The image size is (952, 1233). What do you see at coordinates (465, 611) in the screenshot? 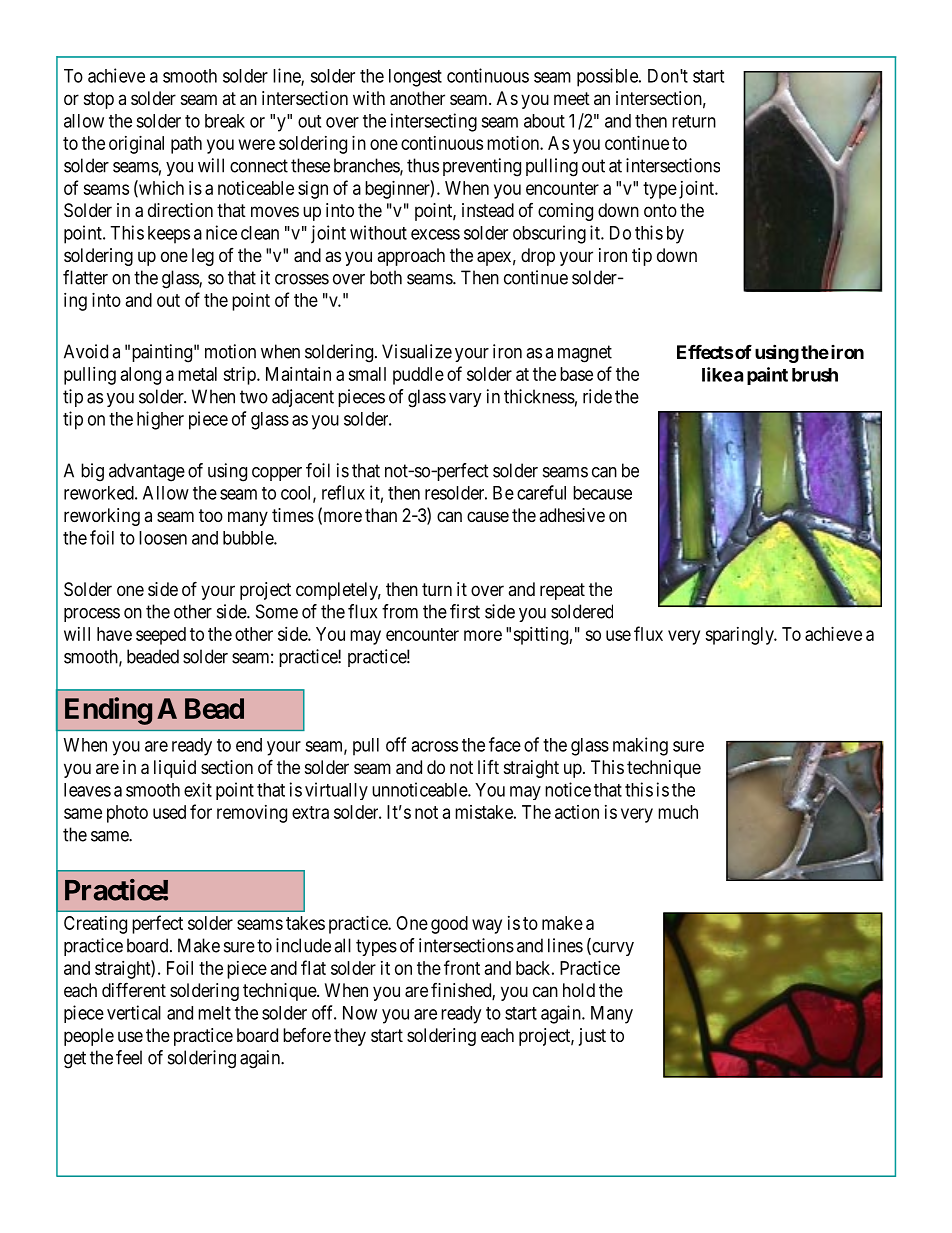
I see `first` at bounding box center [465, 611].
